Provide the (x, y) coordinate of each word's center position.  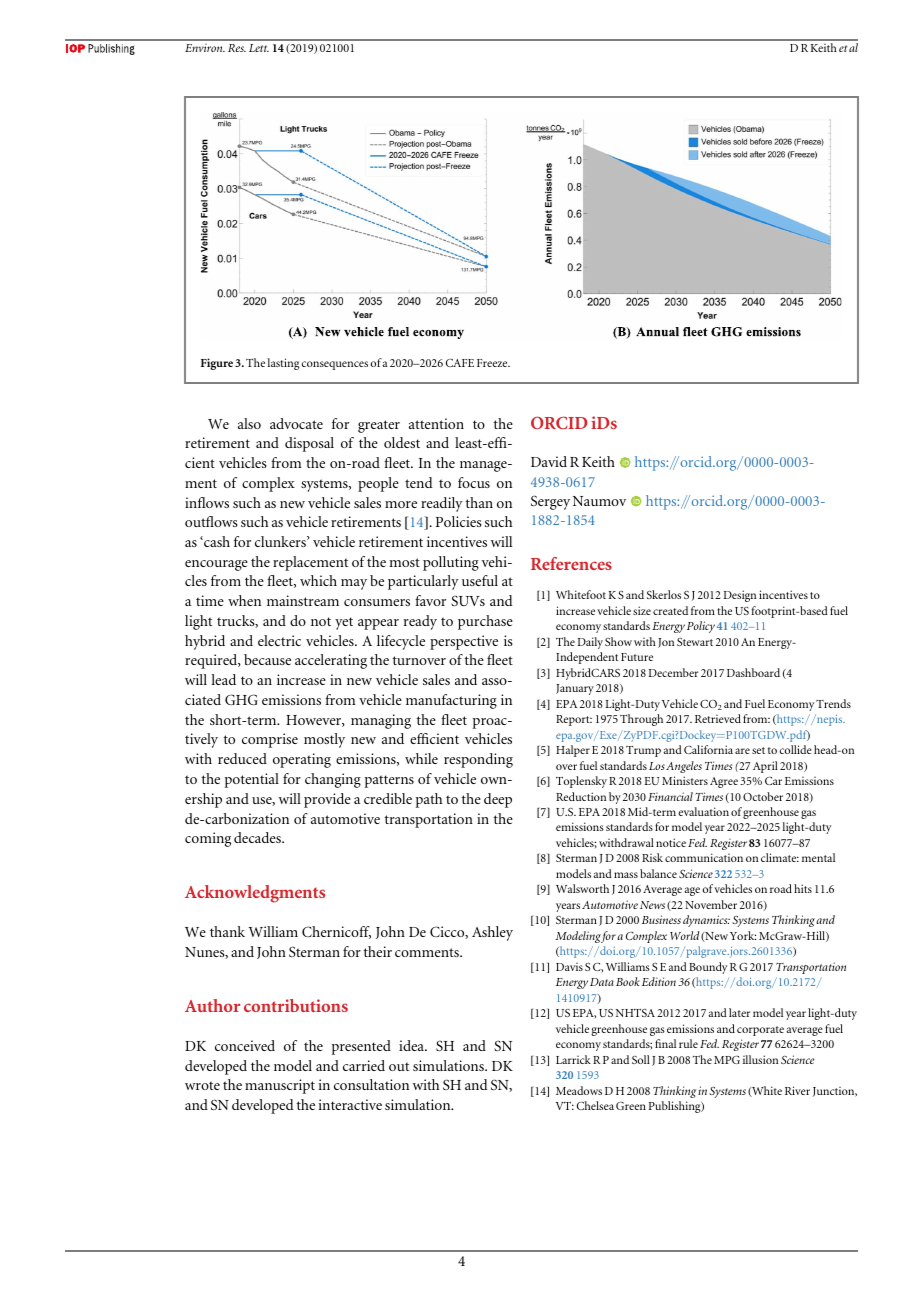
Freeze (493, 363)
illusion (760, 1059)
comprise (270, 740)
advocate (296, 423)
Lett (259, 48)
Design (739, 596)
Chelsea (595, 1105)
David (549, 461)
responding (478, 760)
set (758, 750)
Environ (205, 48)
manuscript (280, 1086)
